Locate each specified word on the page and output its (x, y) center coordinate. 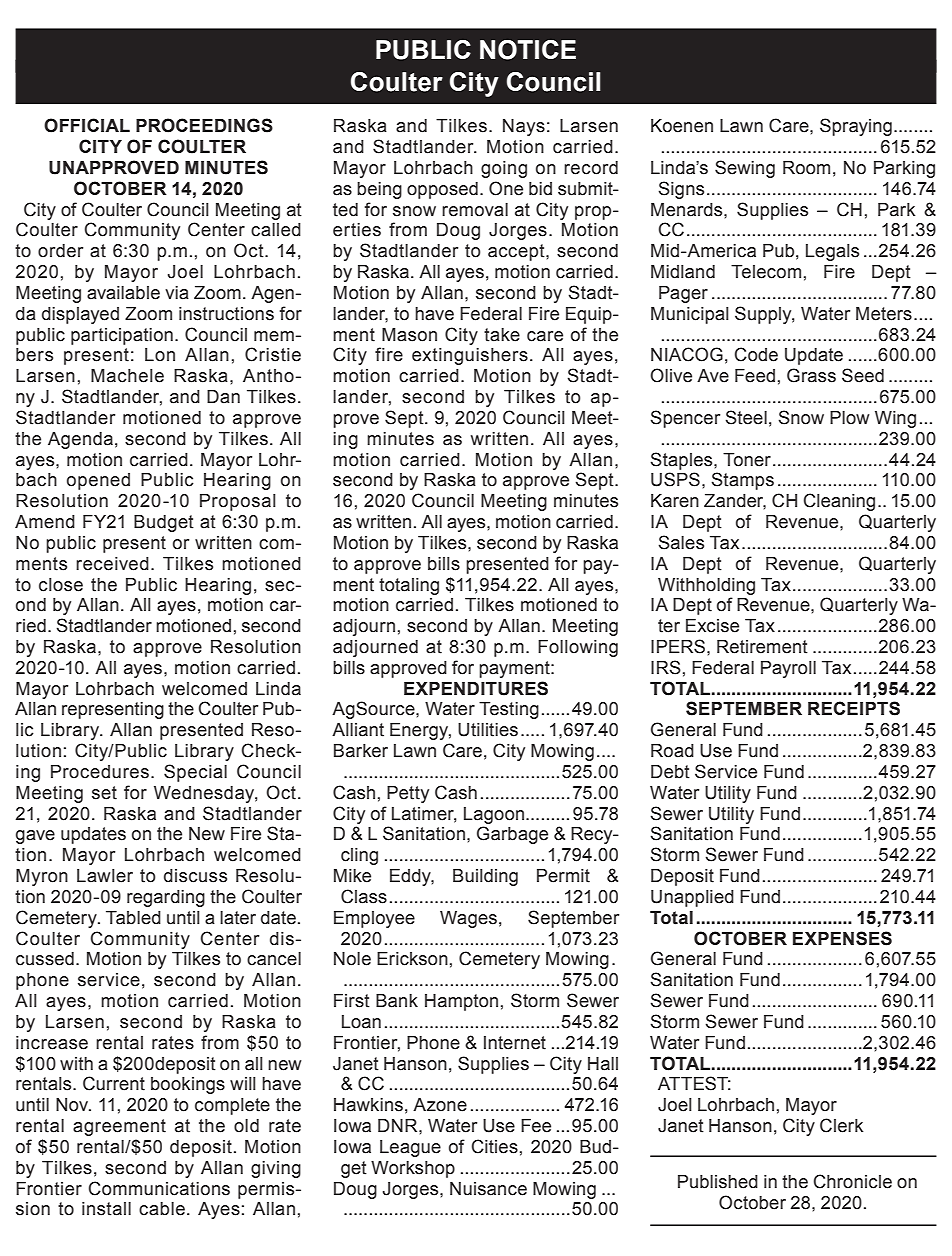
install (106, 1209)
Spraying (856, 127)
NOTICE (528, 50)
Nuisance (488, 1189)
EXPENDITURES (476, 688)
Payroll (788, 669)
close (61, 585)
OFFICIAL (87, 125)
